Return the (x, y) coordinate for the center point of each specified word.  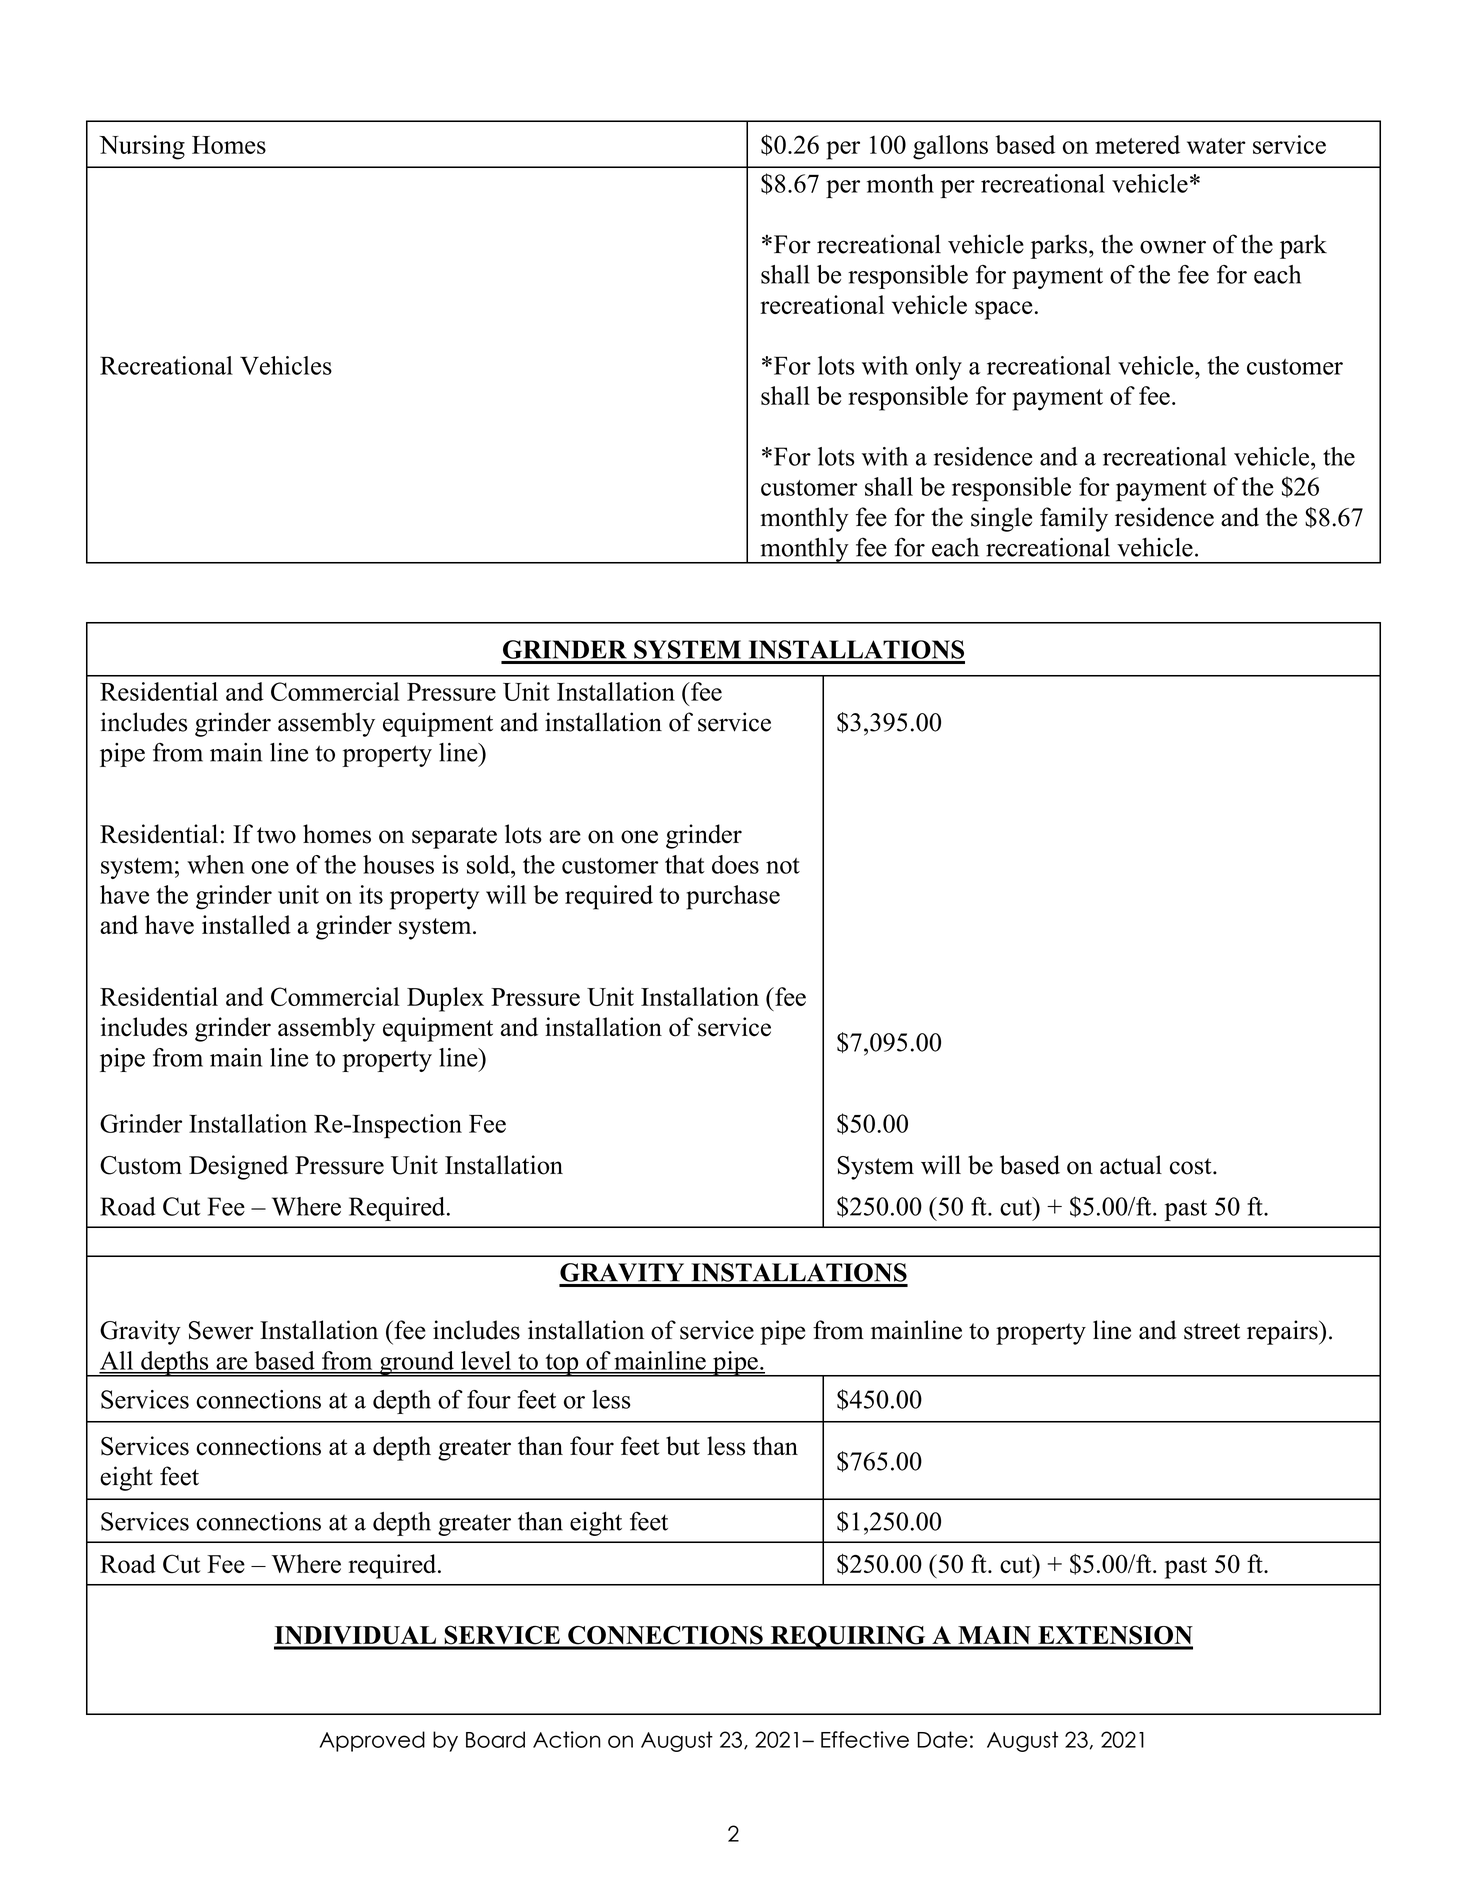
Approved (372, 1741)
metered (1137, 144)
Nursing (142, 147)
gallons (950, 147)
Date (942, 1739)
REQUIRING (848, 1637)
